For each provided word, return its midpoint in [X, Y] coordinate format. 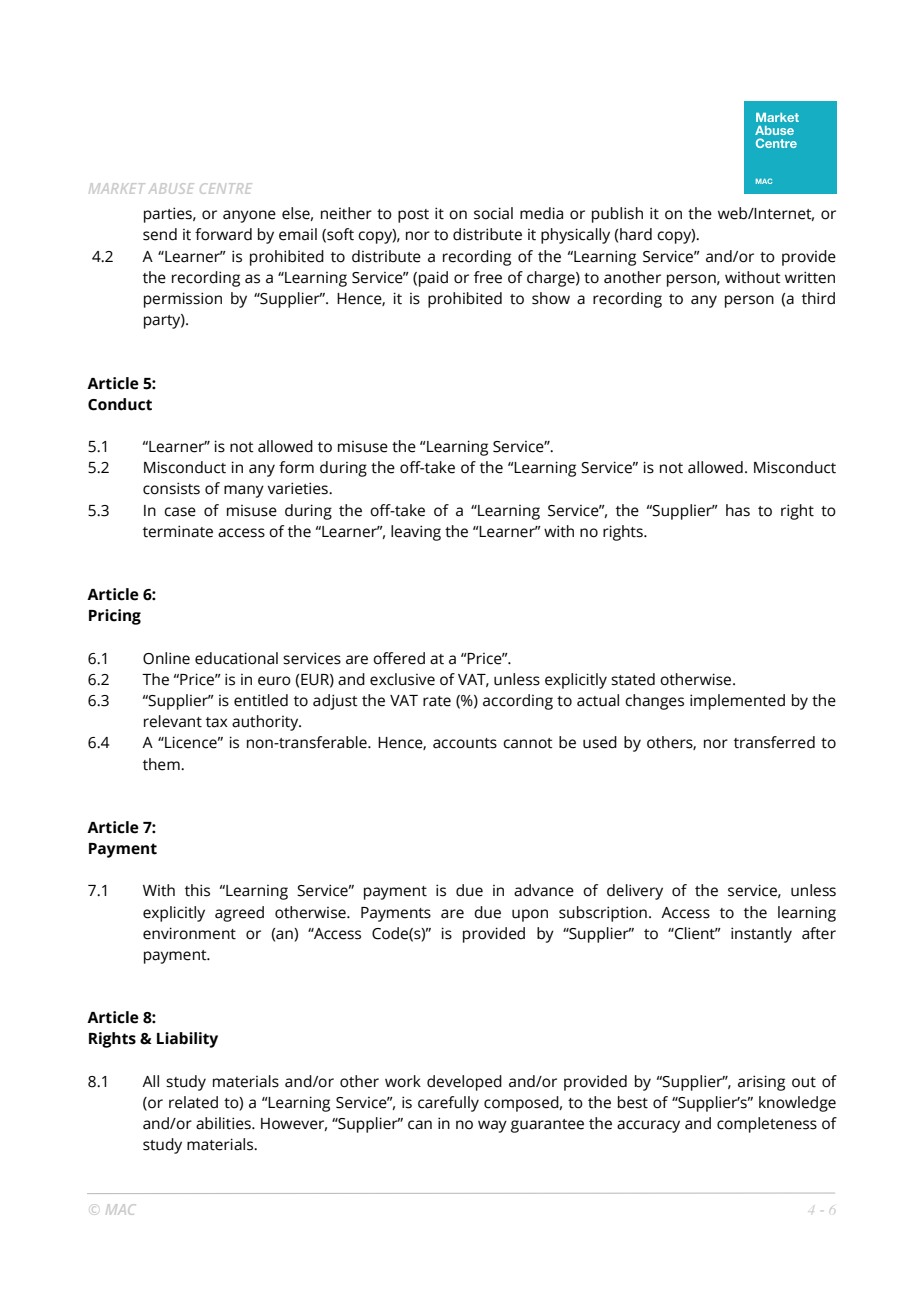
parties [169, 215]
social [493, 213]
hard [636, 234]
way [492, 1126]
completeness [767, 1125]
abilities [224, 1123]
